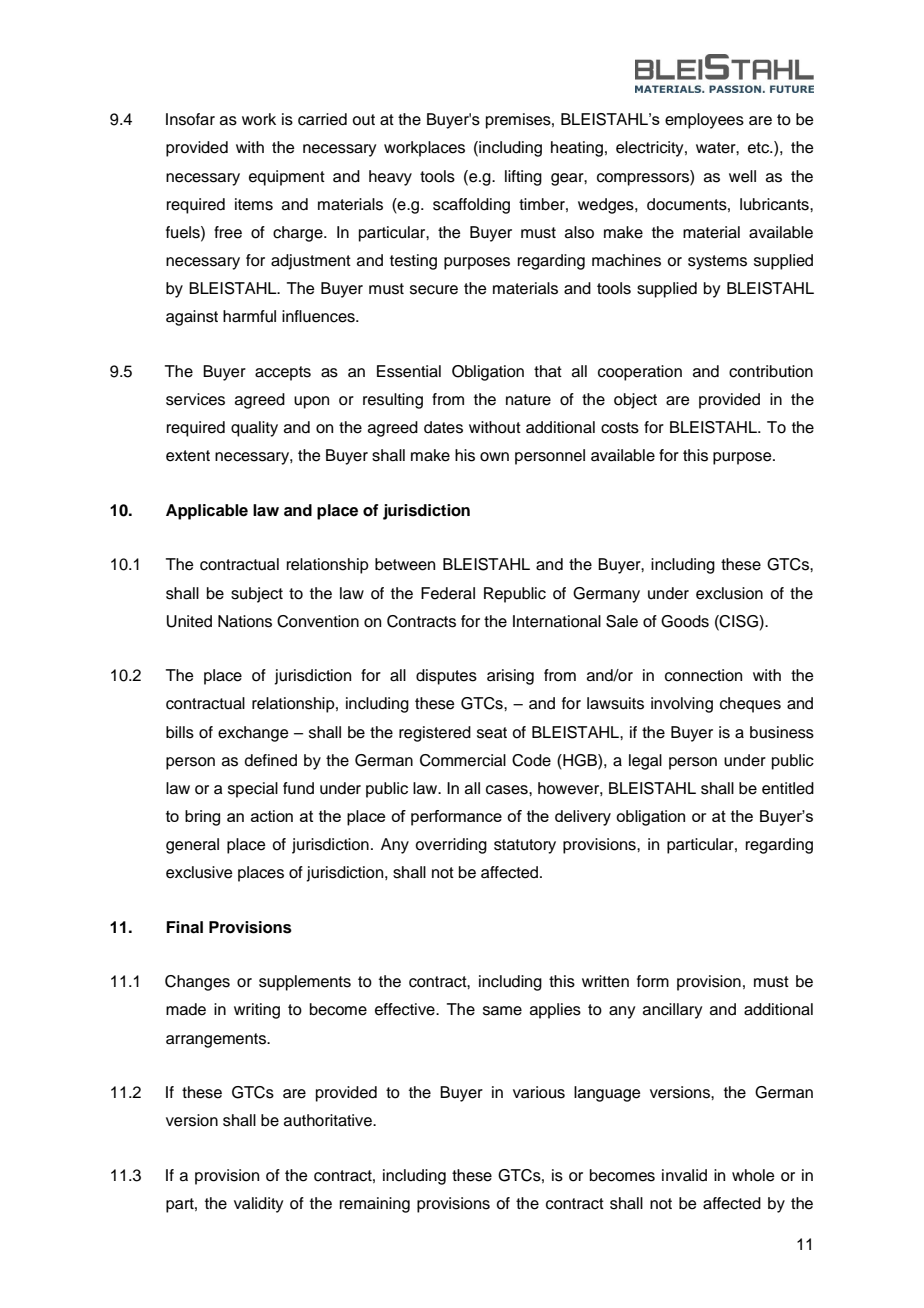 The image size is (924, 1308). What do you see at coordinates (729, 593) in the page?
I see `exclusion` at bounding box center [729, 593].
